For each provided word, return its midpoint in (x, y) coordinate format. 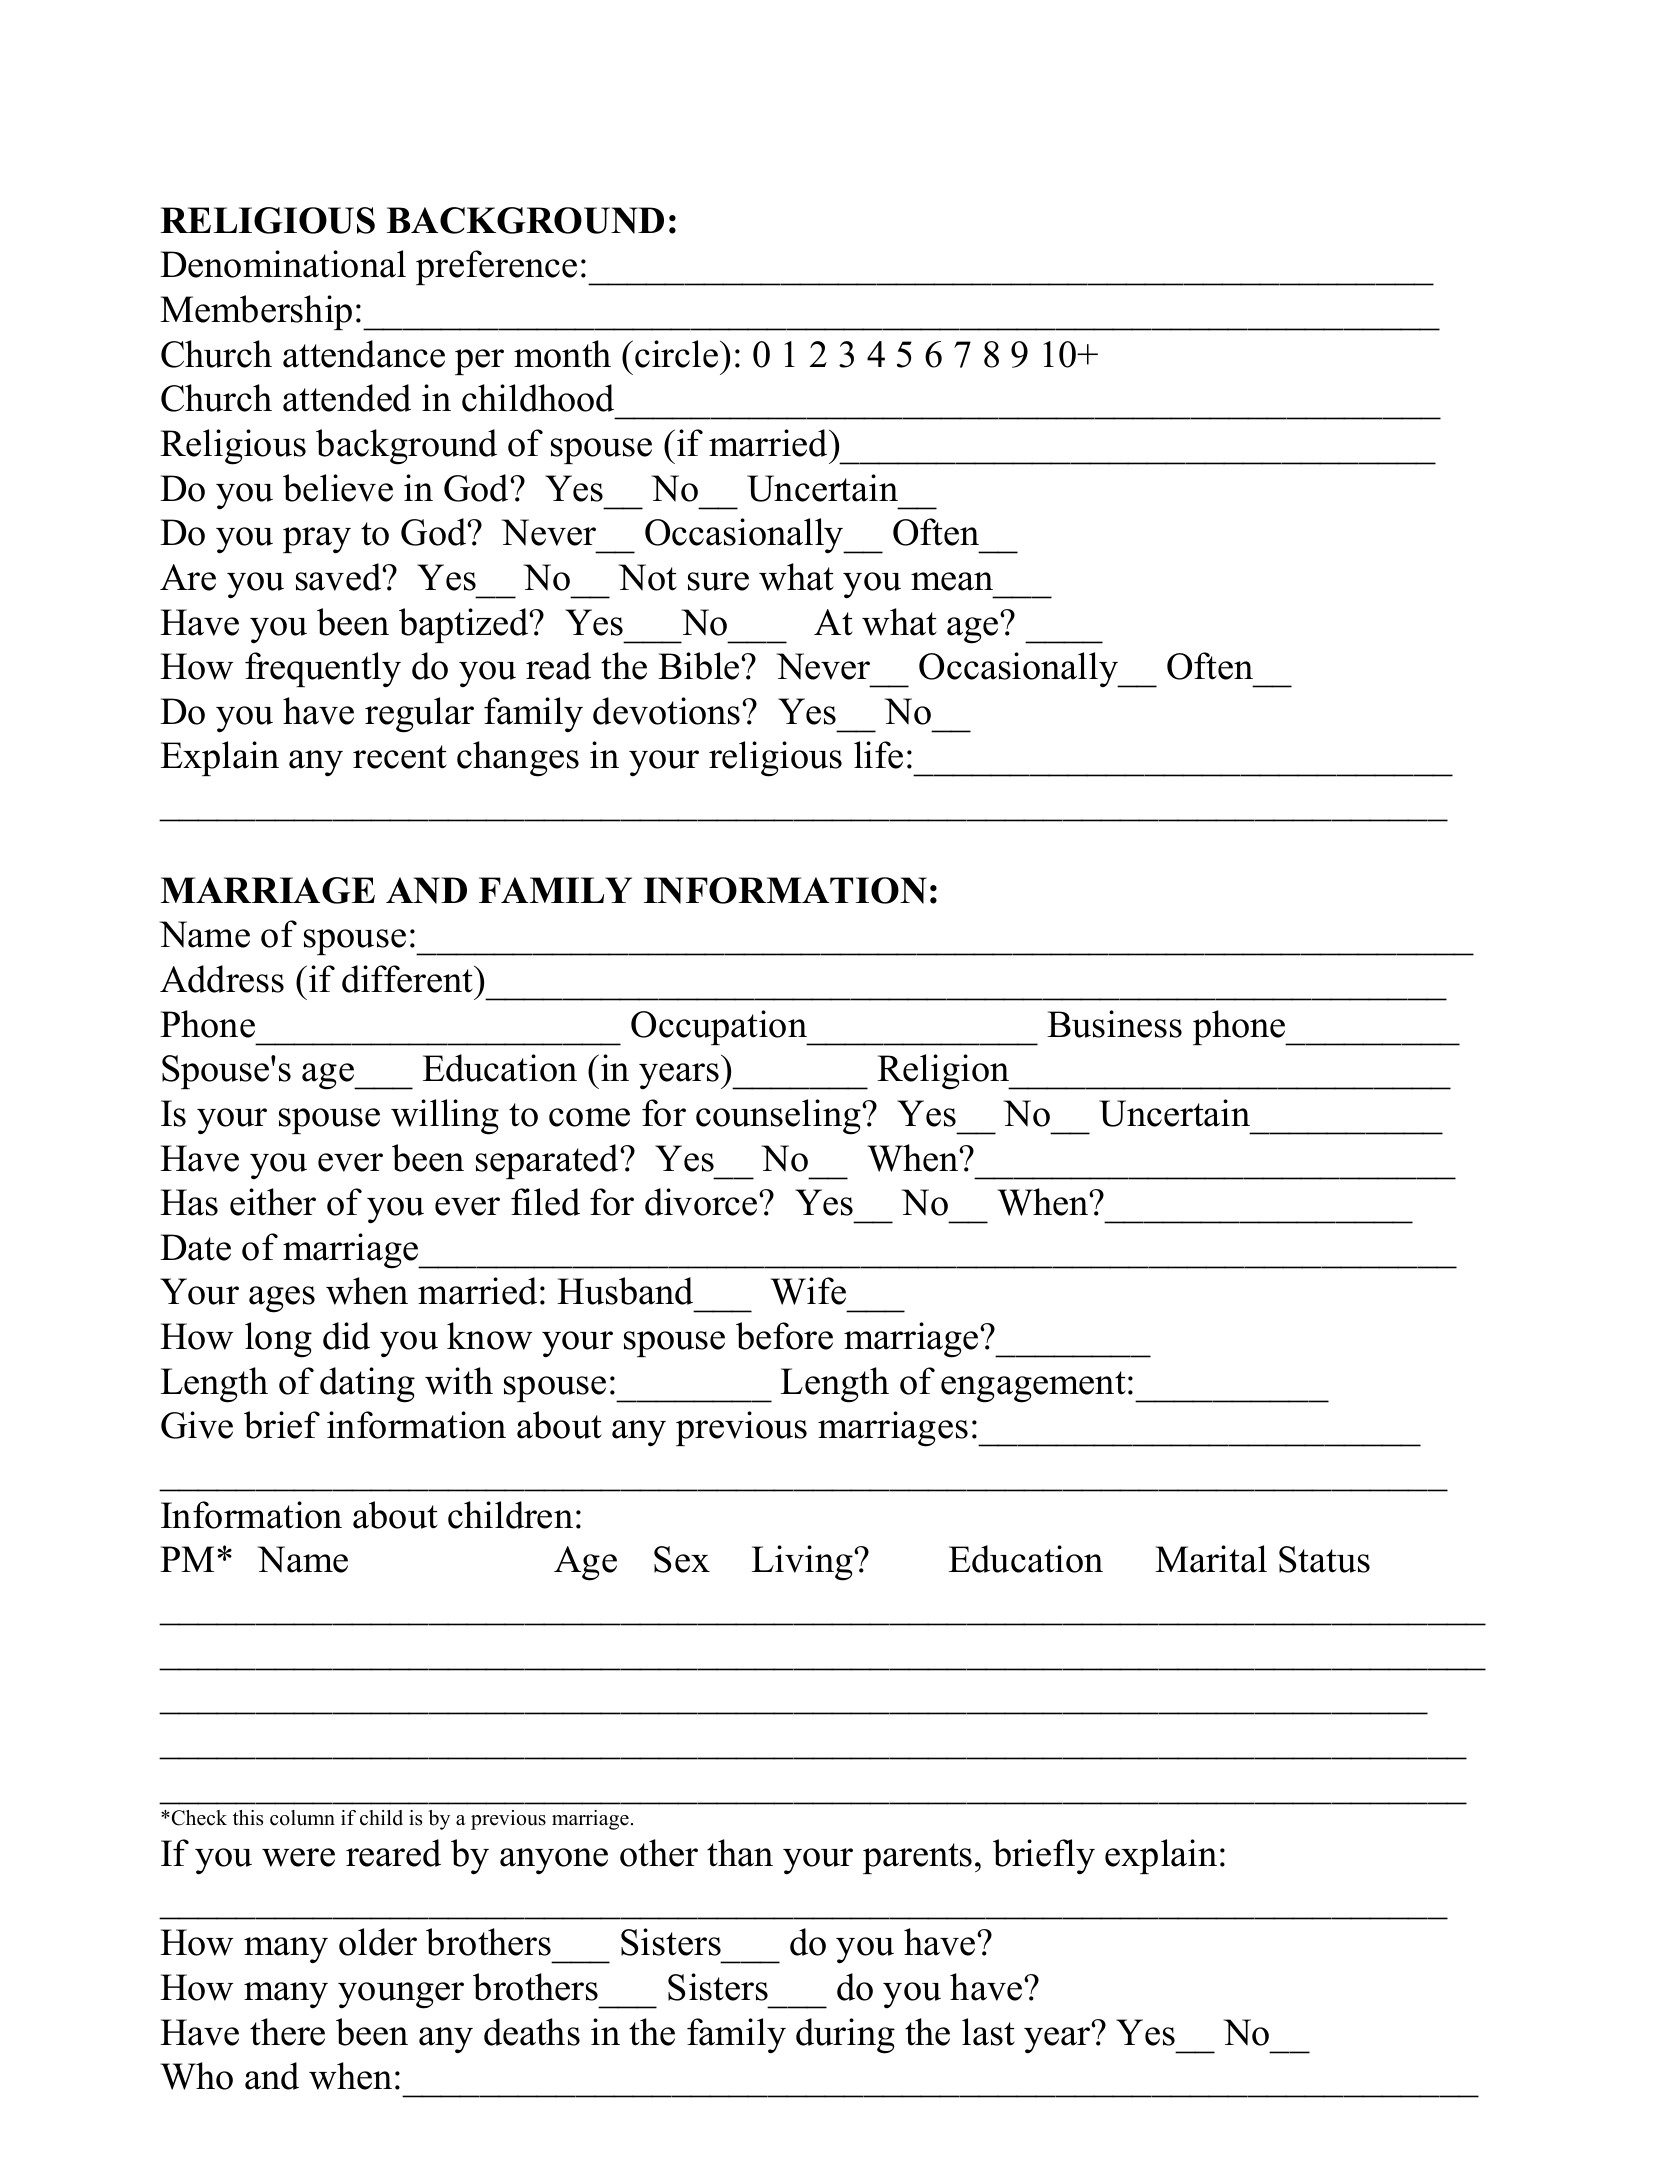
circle (678, 354)
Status (1324, 1559)
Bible (700, 666)
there (287, 2032)
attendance (364, 354)
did (346, 1336)
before (784, 1336)
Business (1114, 1024)
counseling (779, 1117)
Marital (1211, 1559)
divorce (702, 1202)
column (302, 1818)
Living (803, 1563)
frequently (323, 670)
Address (222, 979)
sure (718, 581)
